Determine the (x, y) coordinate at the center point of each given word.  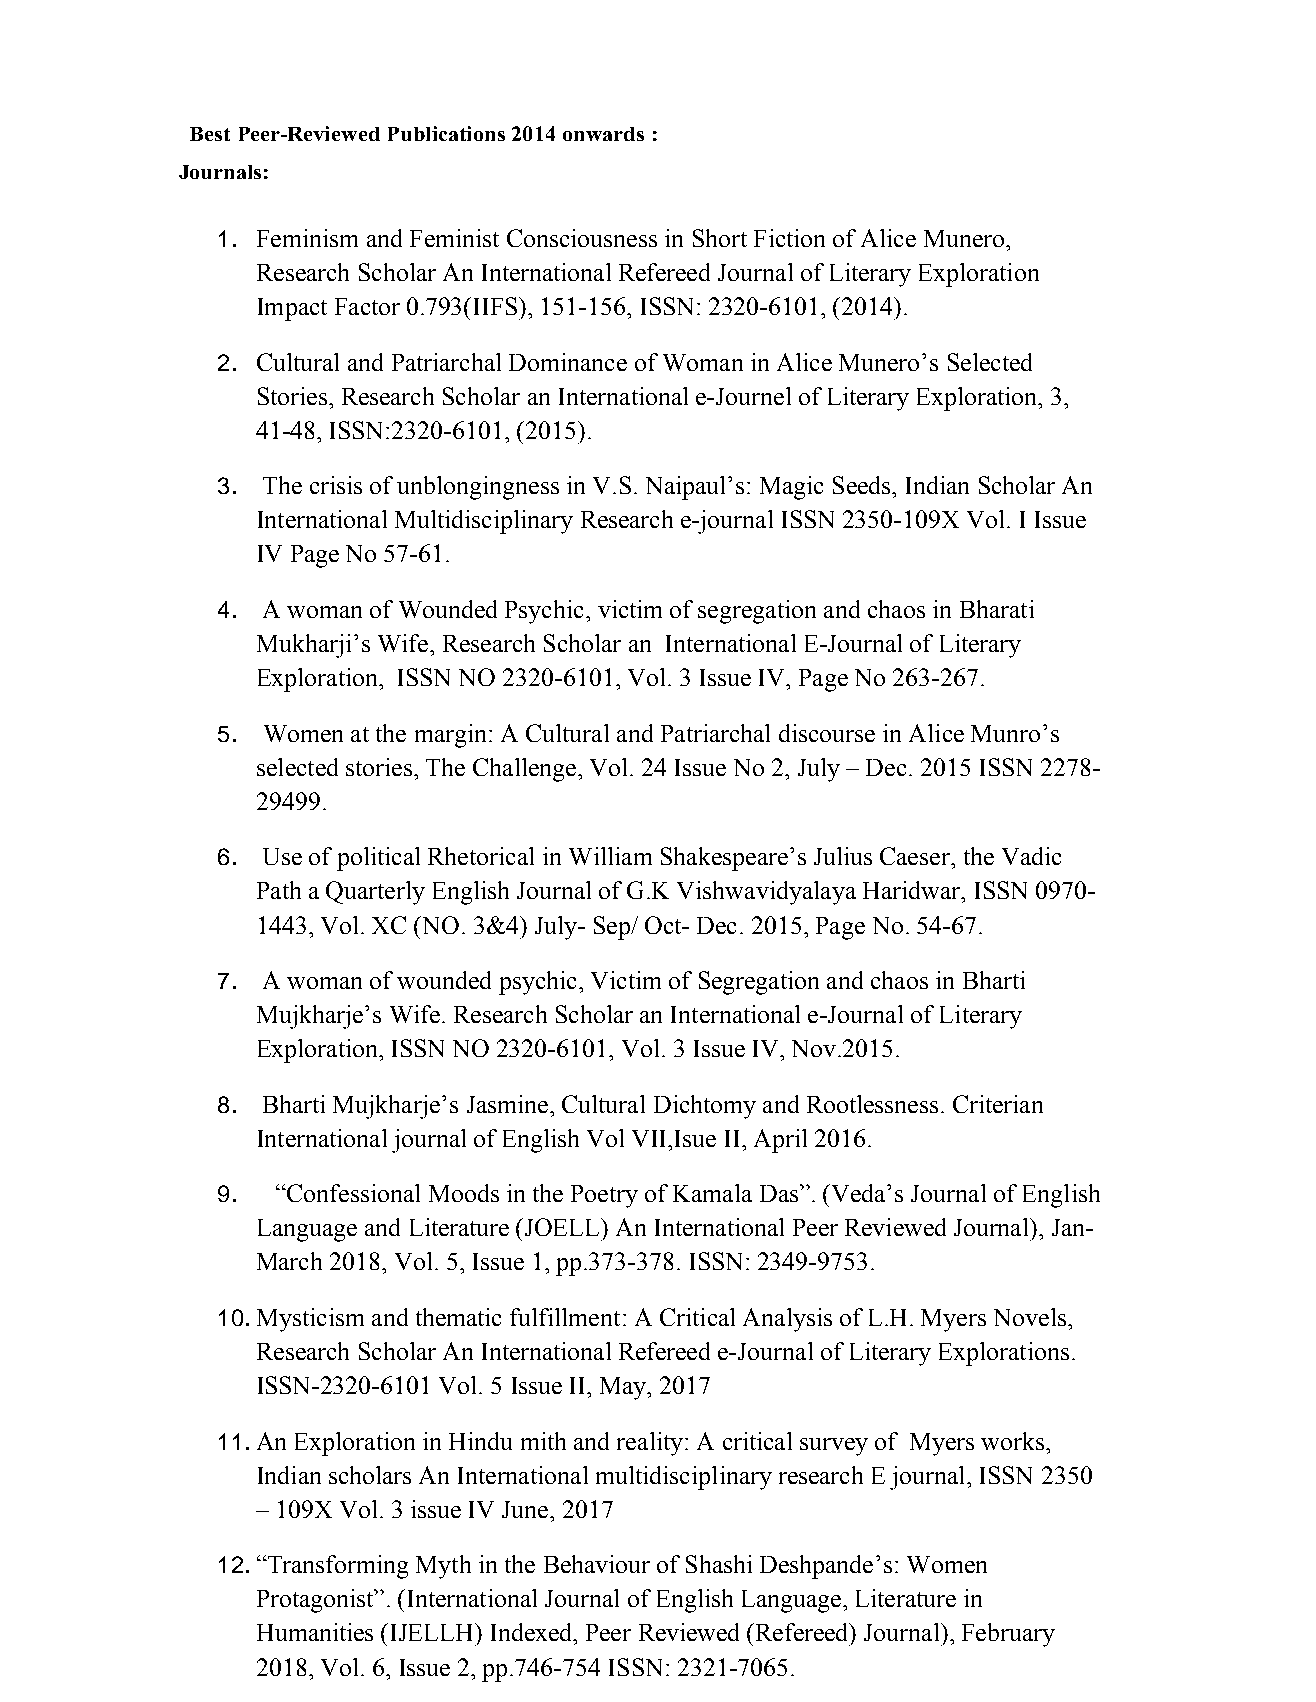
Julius (843, 856)
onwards (603, 134)
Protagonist (316, 1601)
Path (279, 890)
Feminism (307, 238)
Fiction (789, 238)
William (610, 856)
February (1008, 1635)
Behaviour (597, 1564)
